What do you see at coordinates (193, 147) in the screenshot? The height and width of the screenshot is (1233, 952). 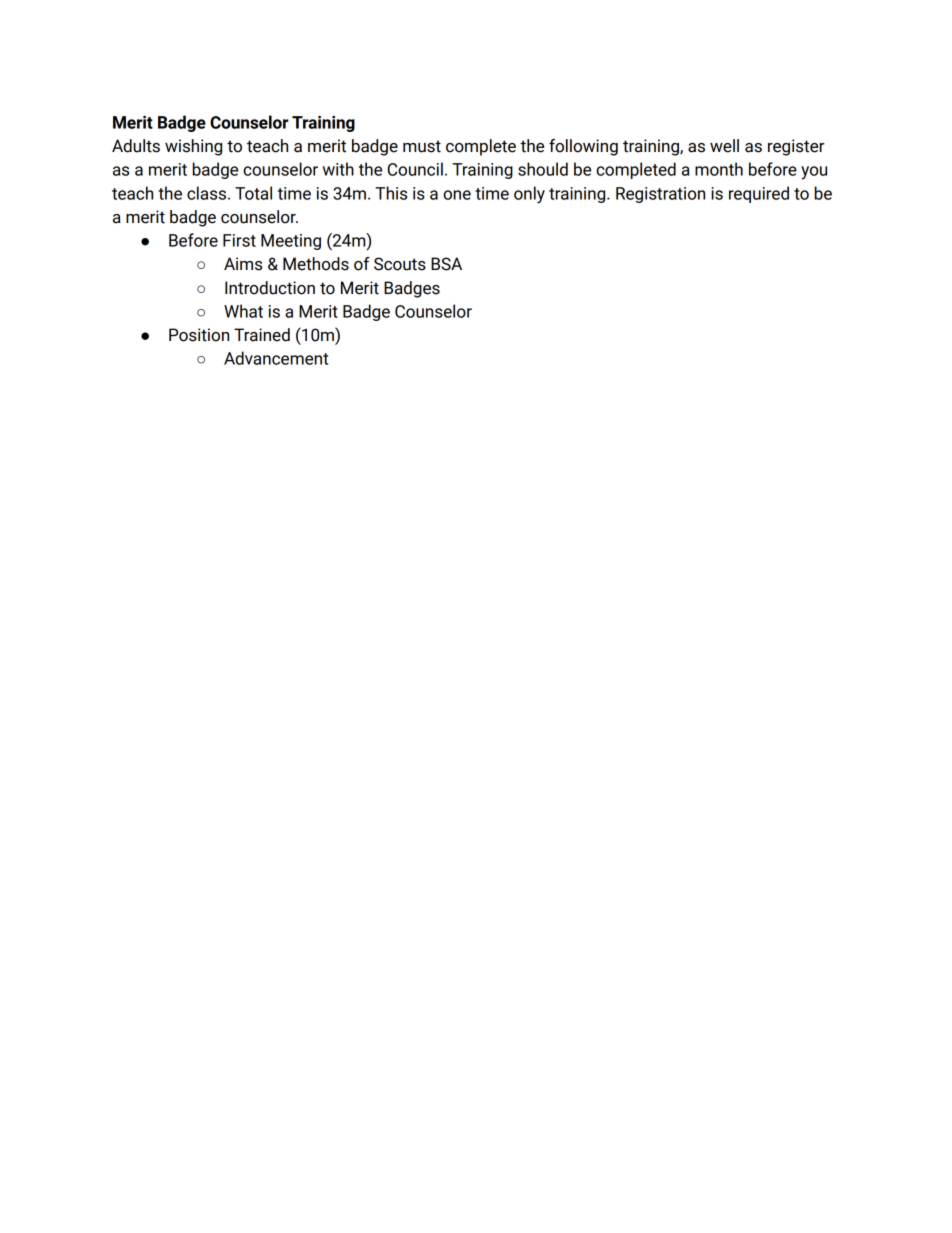 I see `wishing` at bounding box center [193, 147].
